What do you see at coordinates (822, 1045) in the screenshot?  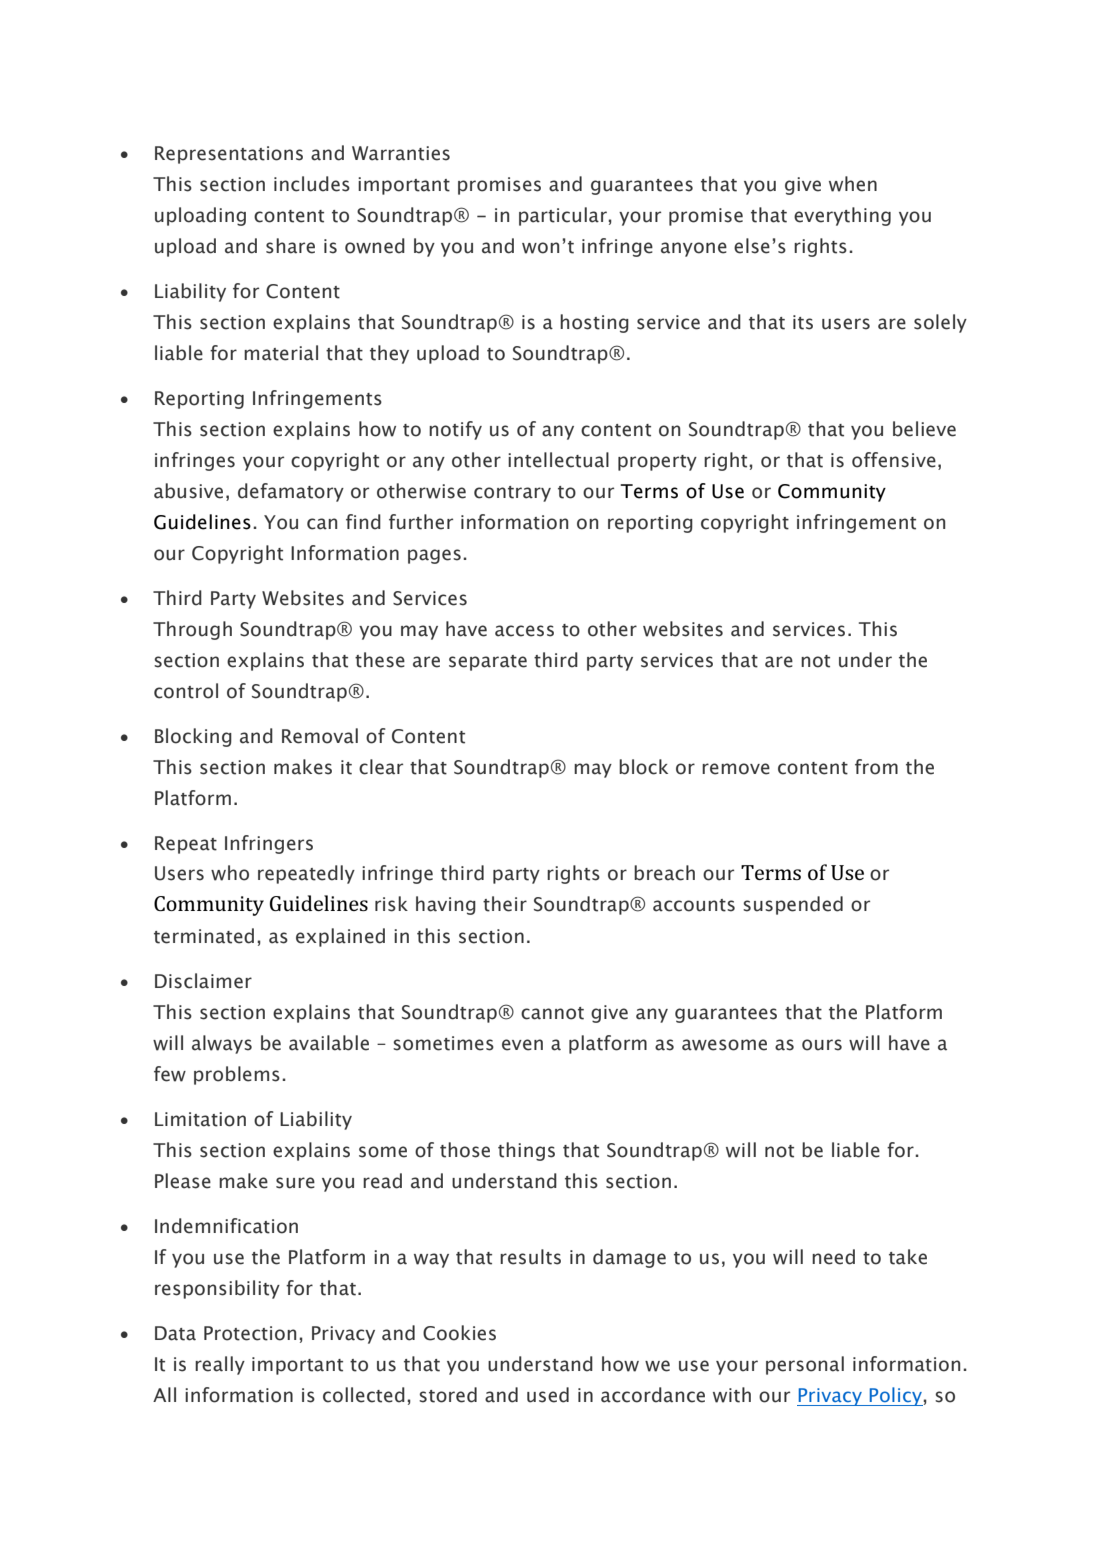 I see `ours` at bounding box center [822, 1045].
